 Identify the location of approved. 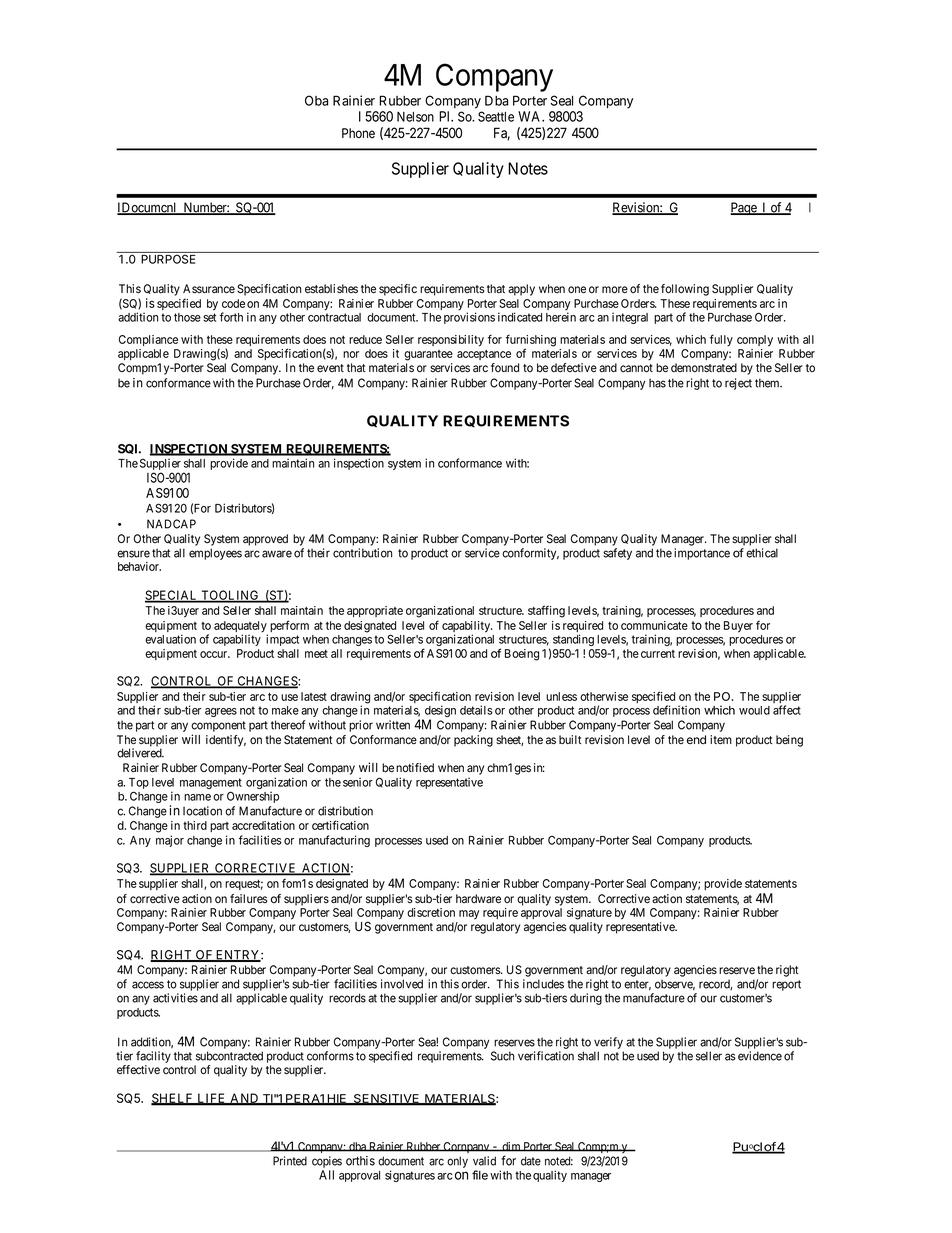
(265, 540).
